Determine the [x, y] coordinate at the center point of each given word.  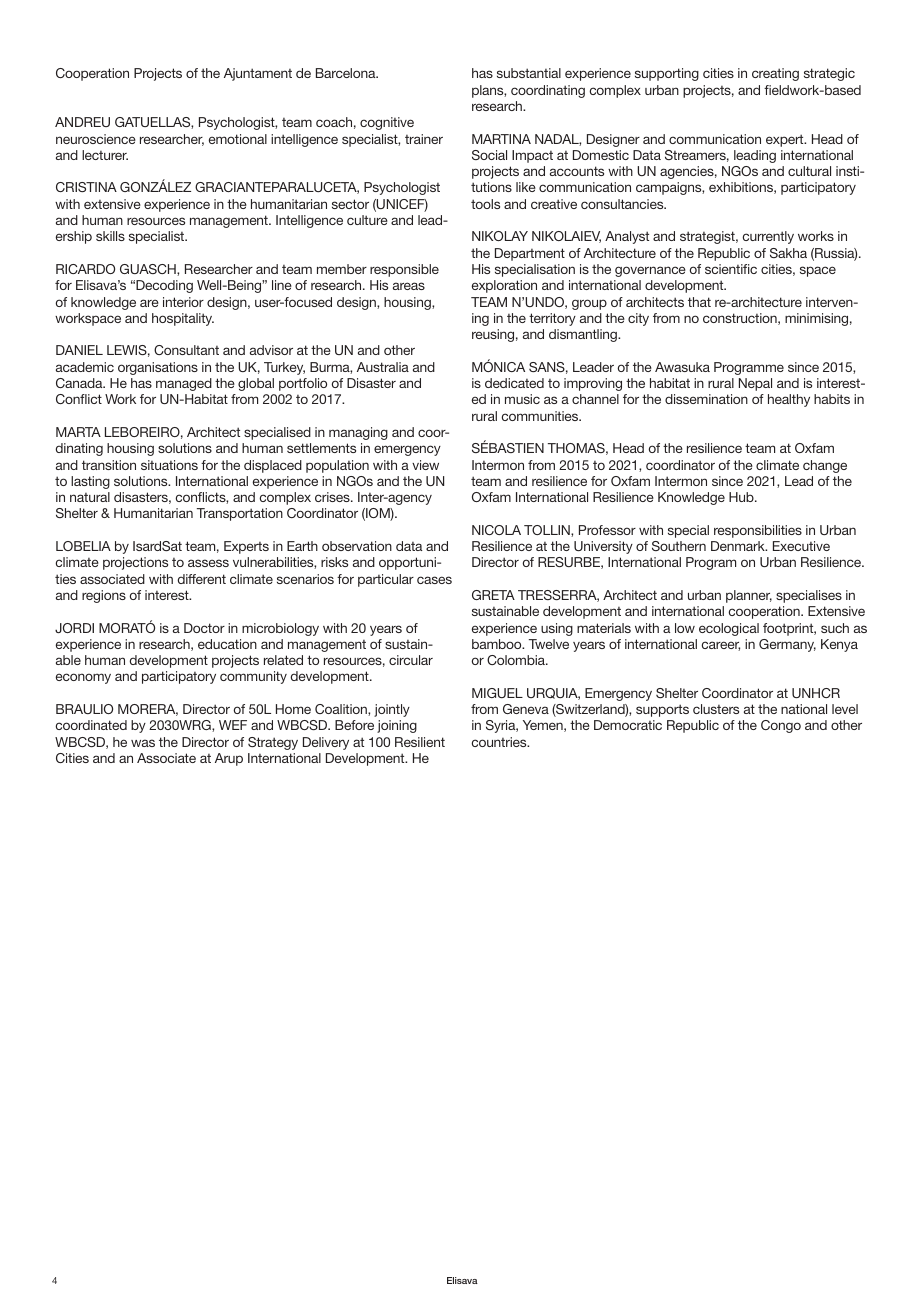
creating [775, 74]
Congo [781, 726]
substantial [529, 73]
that [699, 302]
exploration [504, 286]
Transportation [240, 514]
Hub [742, 497]
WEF [233, 725]
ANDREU [82, 122]
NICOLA [496, 530]
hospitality [183, 319]
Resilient [420, 742]
